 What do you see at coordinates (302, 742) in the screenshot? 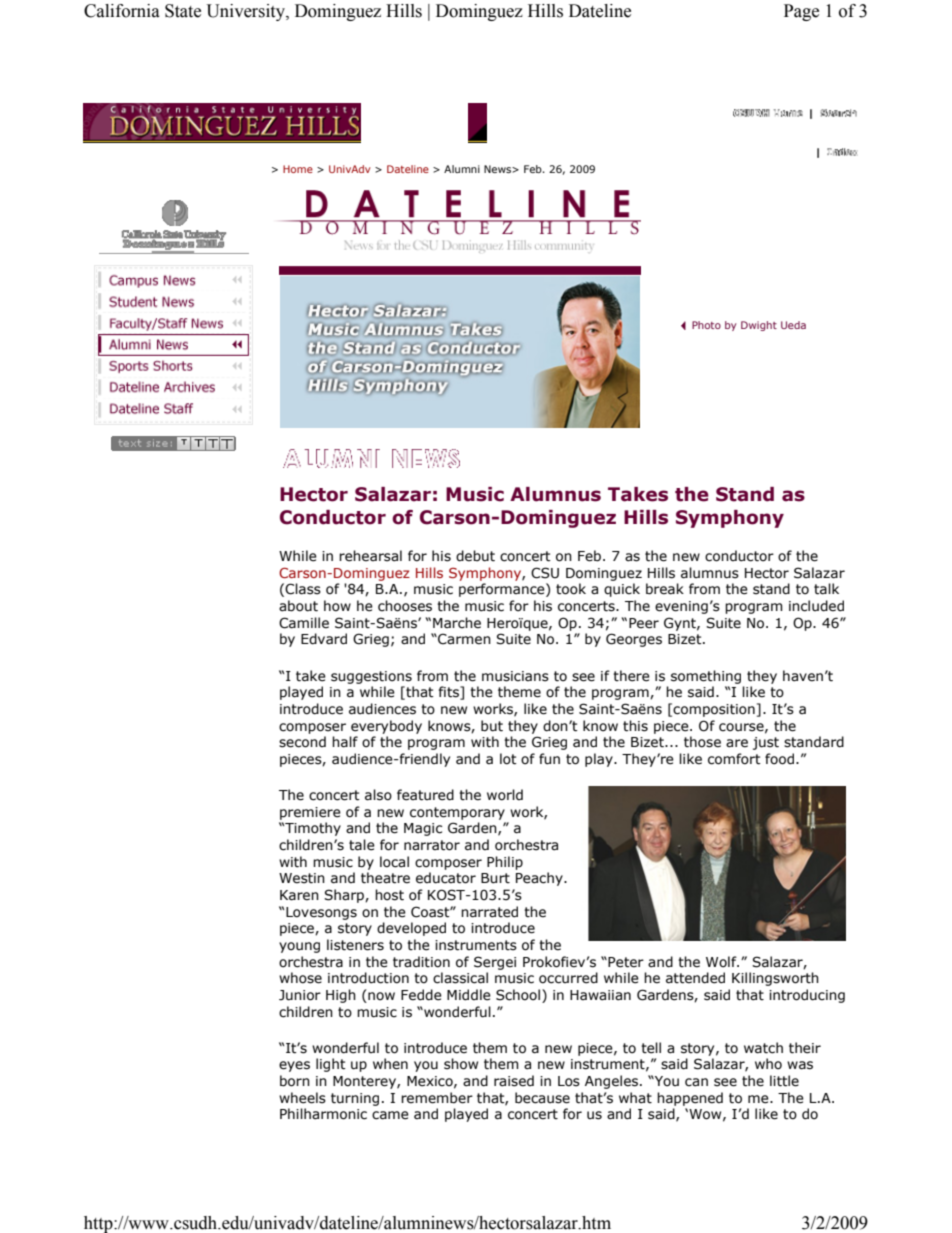
I see `second` at bounding box center [302, 742].
